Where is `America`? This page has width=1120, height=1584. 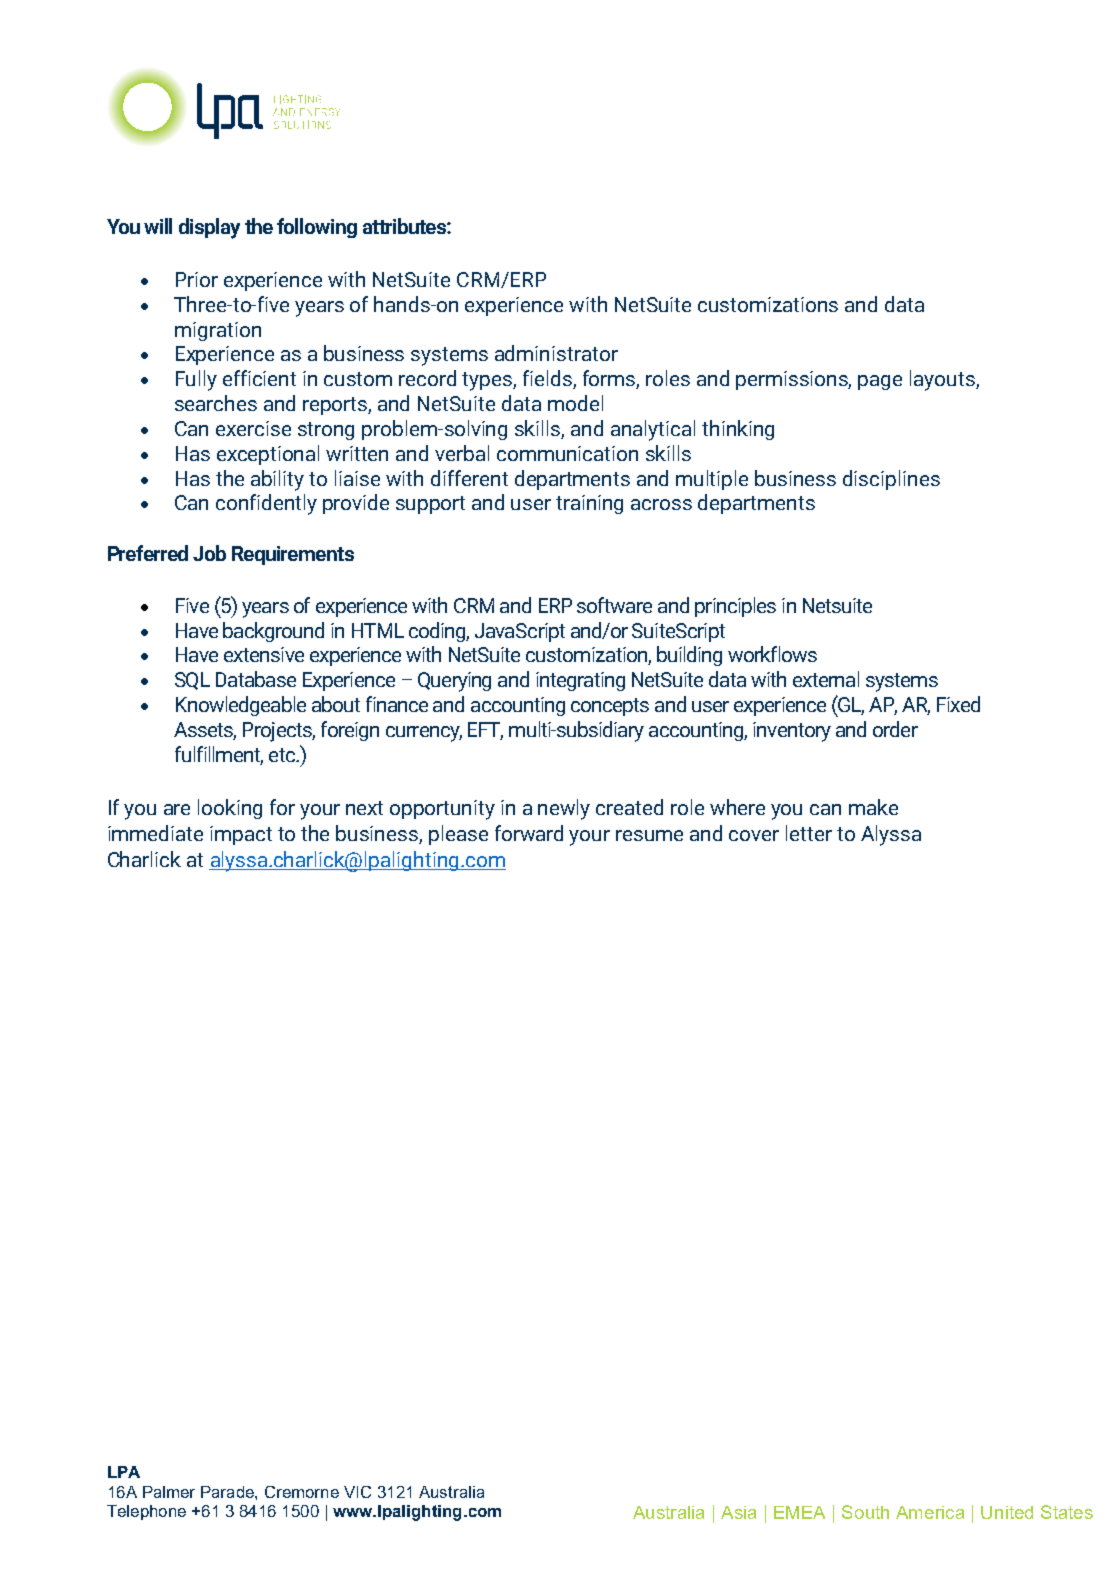
America is located at coordinates (930, 1512).
